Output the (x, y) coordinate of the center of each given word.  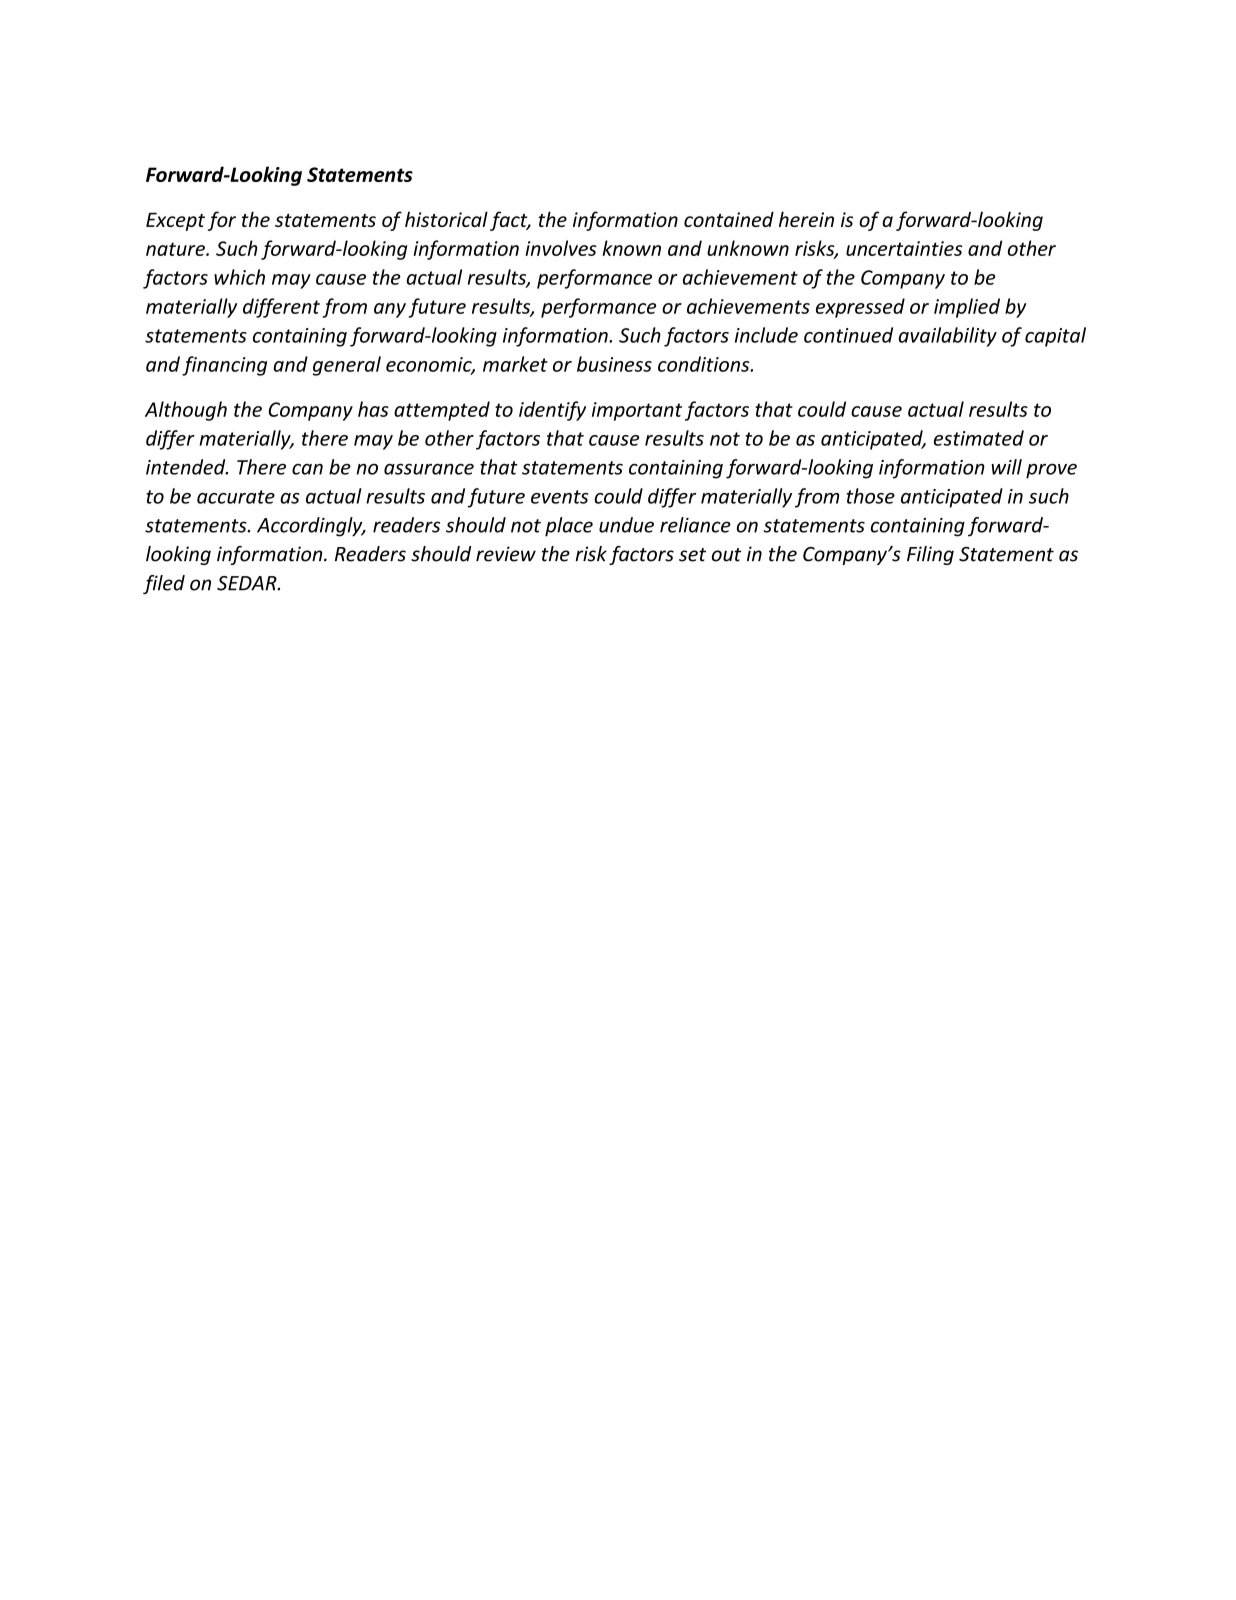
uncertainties (904, 248)
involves (561, 248)
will (1006, 467)
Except (175, 222)
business (614, 364)
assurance (429, 469)
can (307, 469)
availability (948, 337)
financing (224, 366)
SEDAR (248, 583)
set (692, 555)
